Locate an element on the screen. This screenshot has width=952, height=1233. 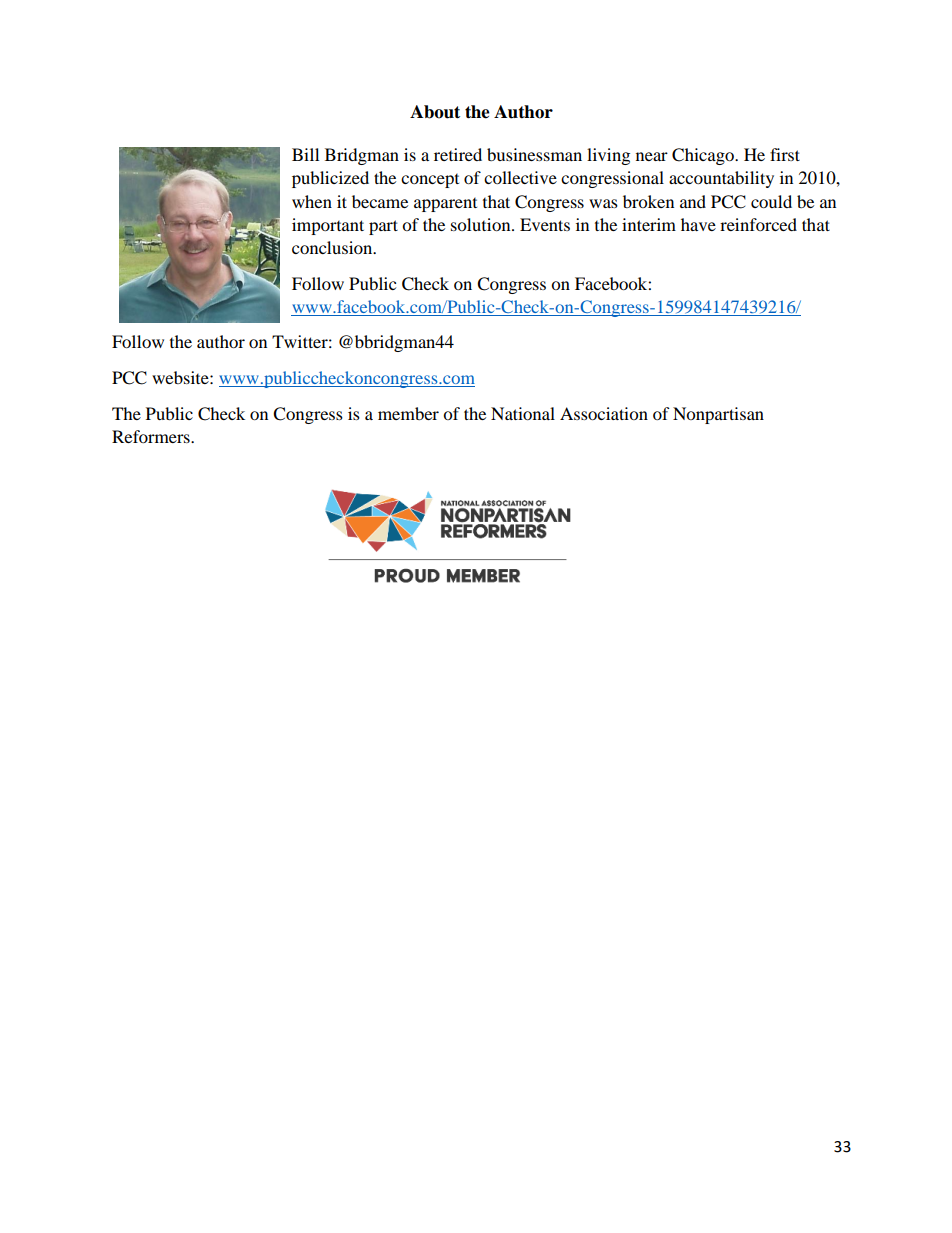
Bill is located at coordinates (305, 154).
